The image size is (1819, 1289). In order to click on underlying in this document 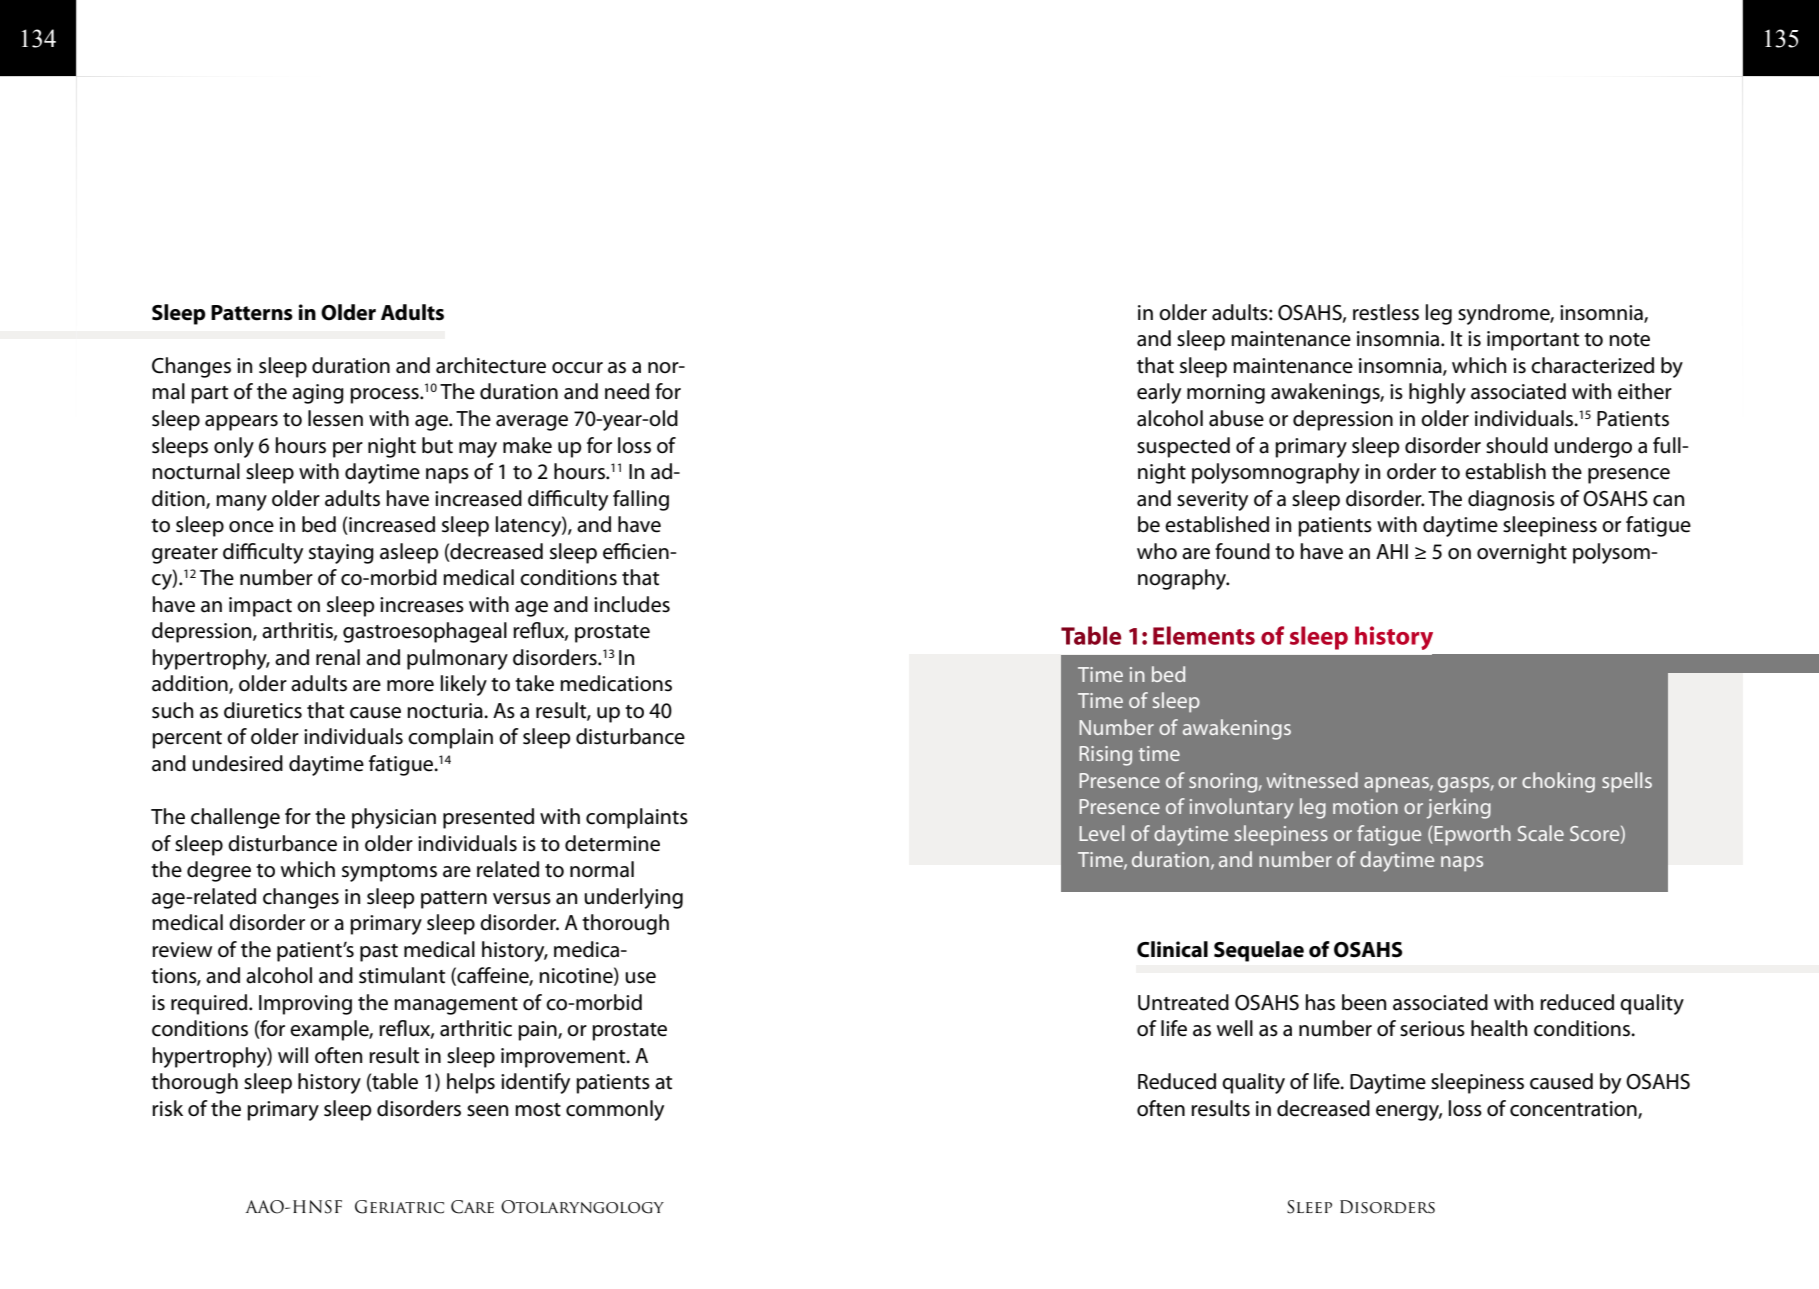, I will do `click(633, 898)`.
